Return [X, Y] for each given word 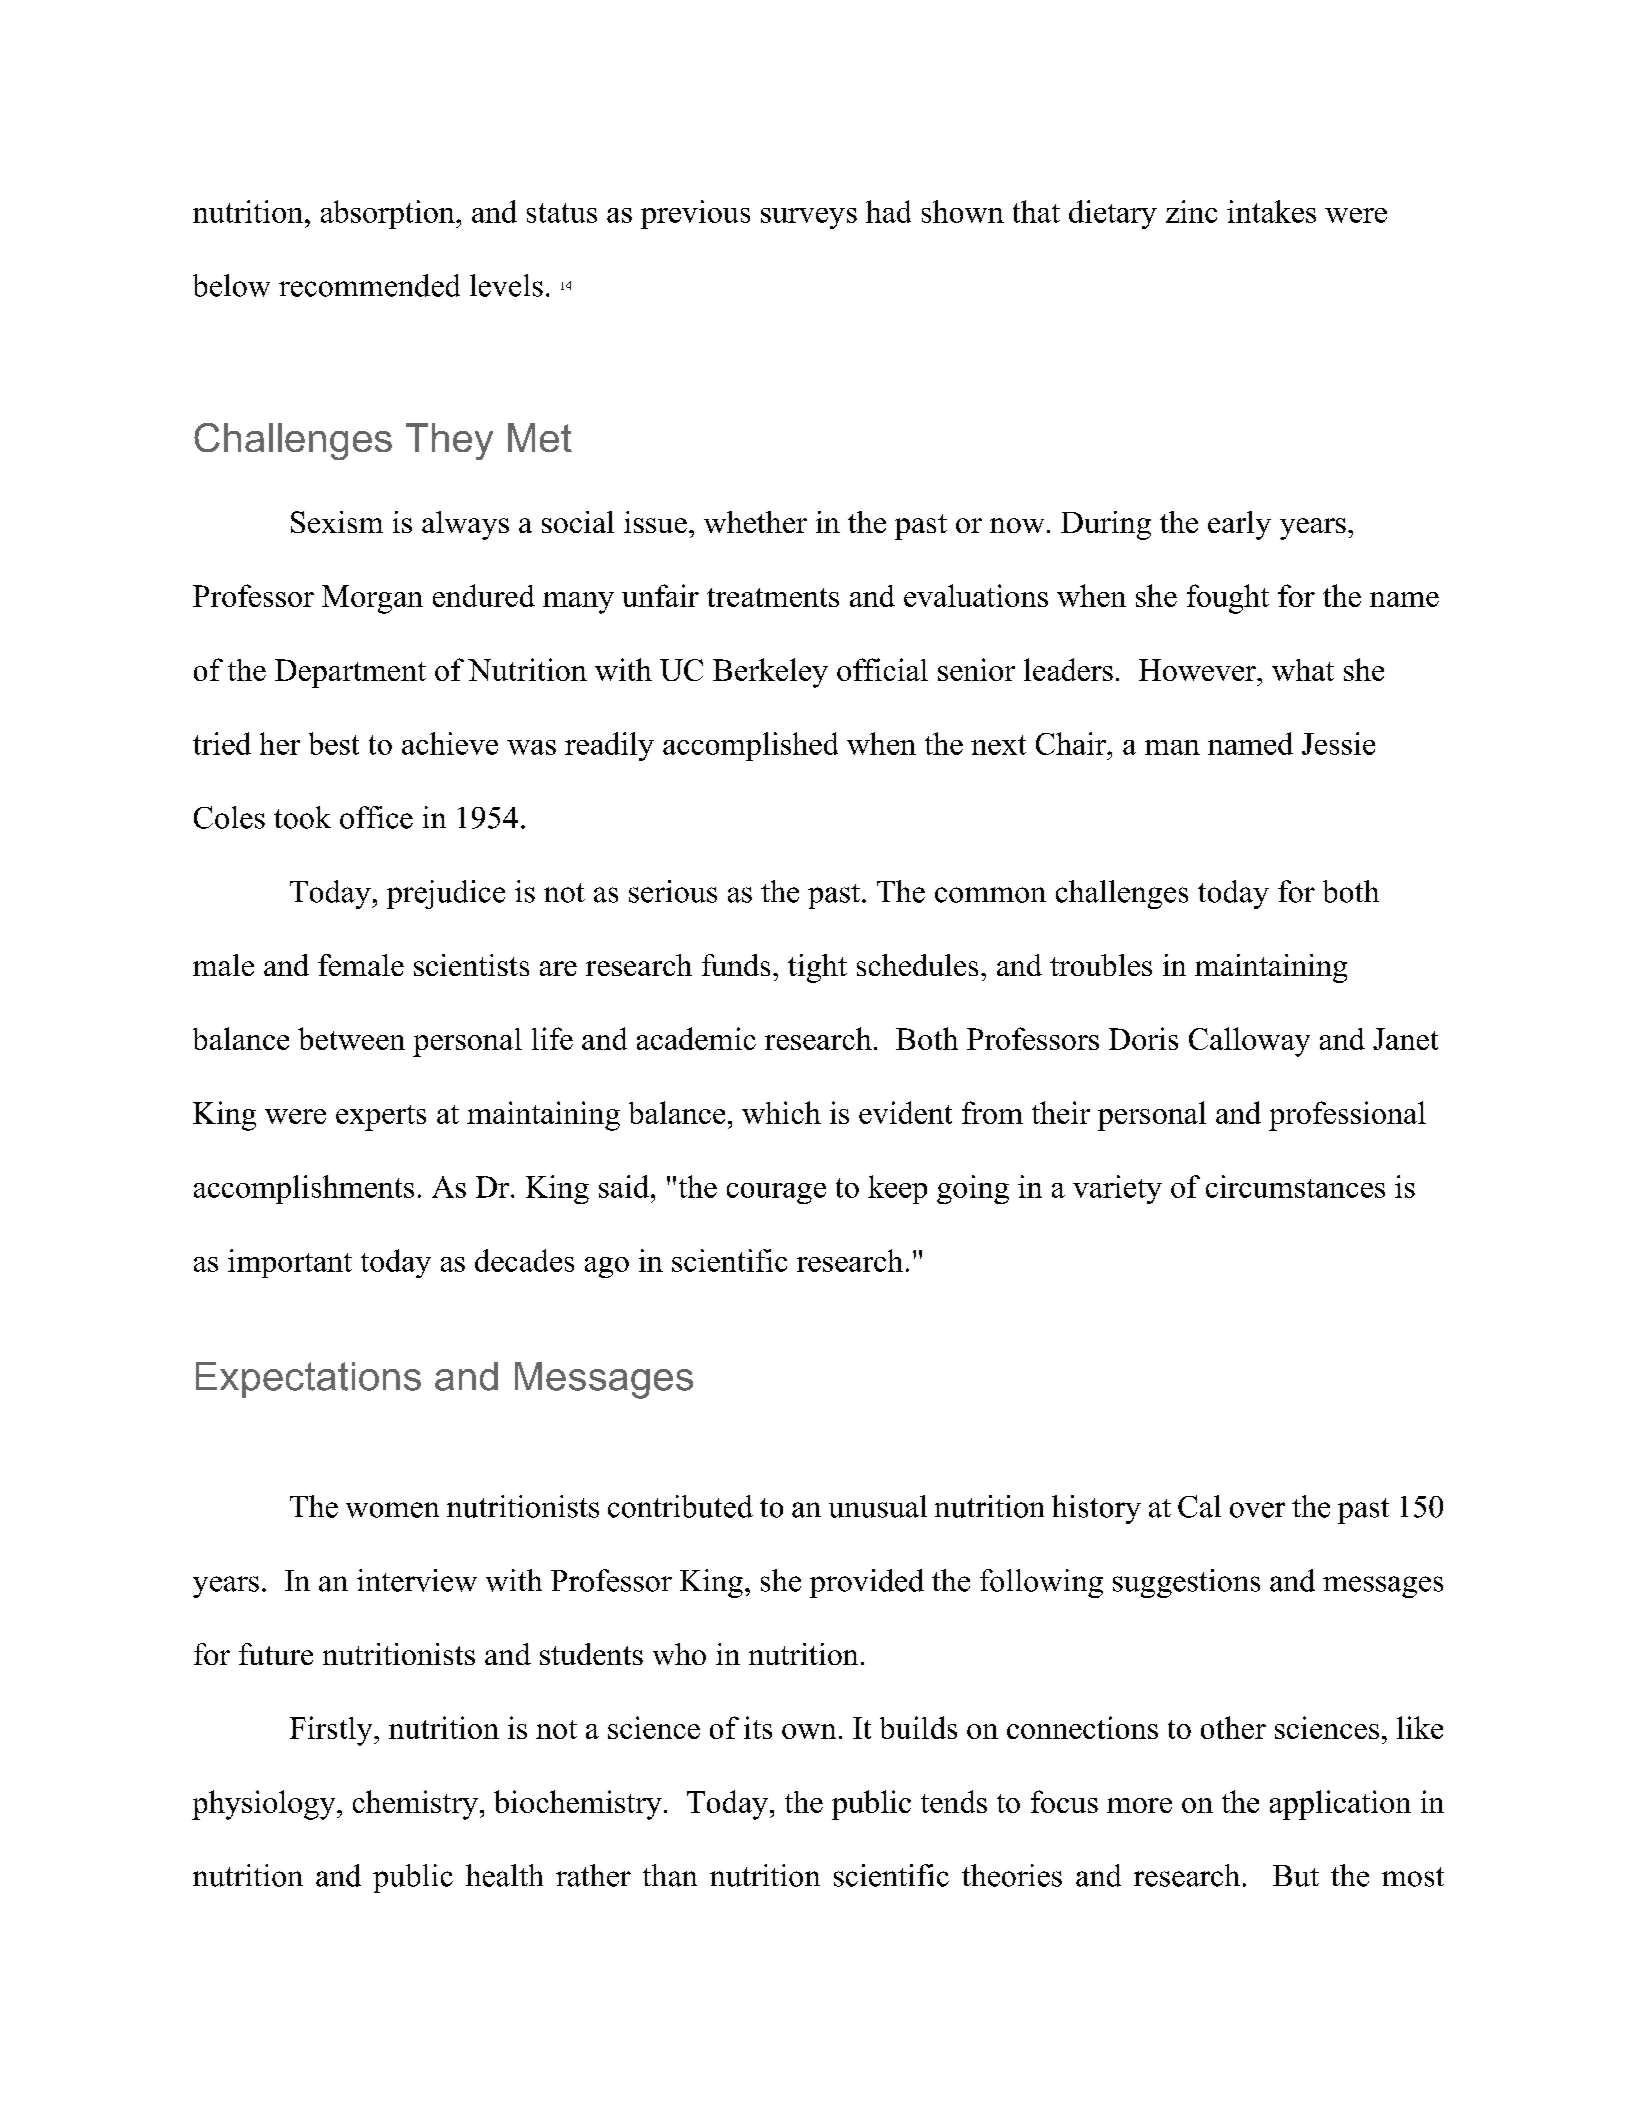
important [290, 1263]
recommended [369, 285]
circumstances [1295, 1186]
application [1340, 1805]
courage [776, 1193]
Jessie [1338, 743]
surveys [809, 218]
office [376, 817]
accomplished [750, 746]
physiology [265, 1805]
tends [954, 1801]
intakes [1271, 211]
